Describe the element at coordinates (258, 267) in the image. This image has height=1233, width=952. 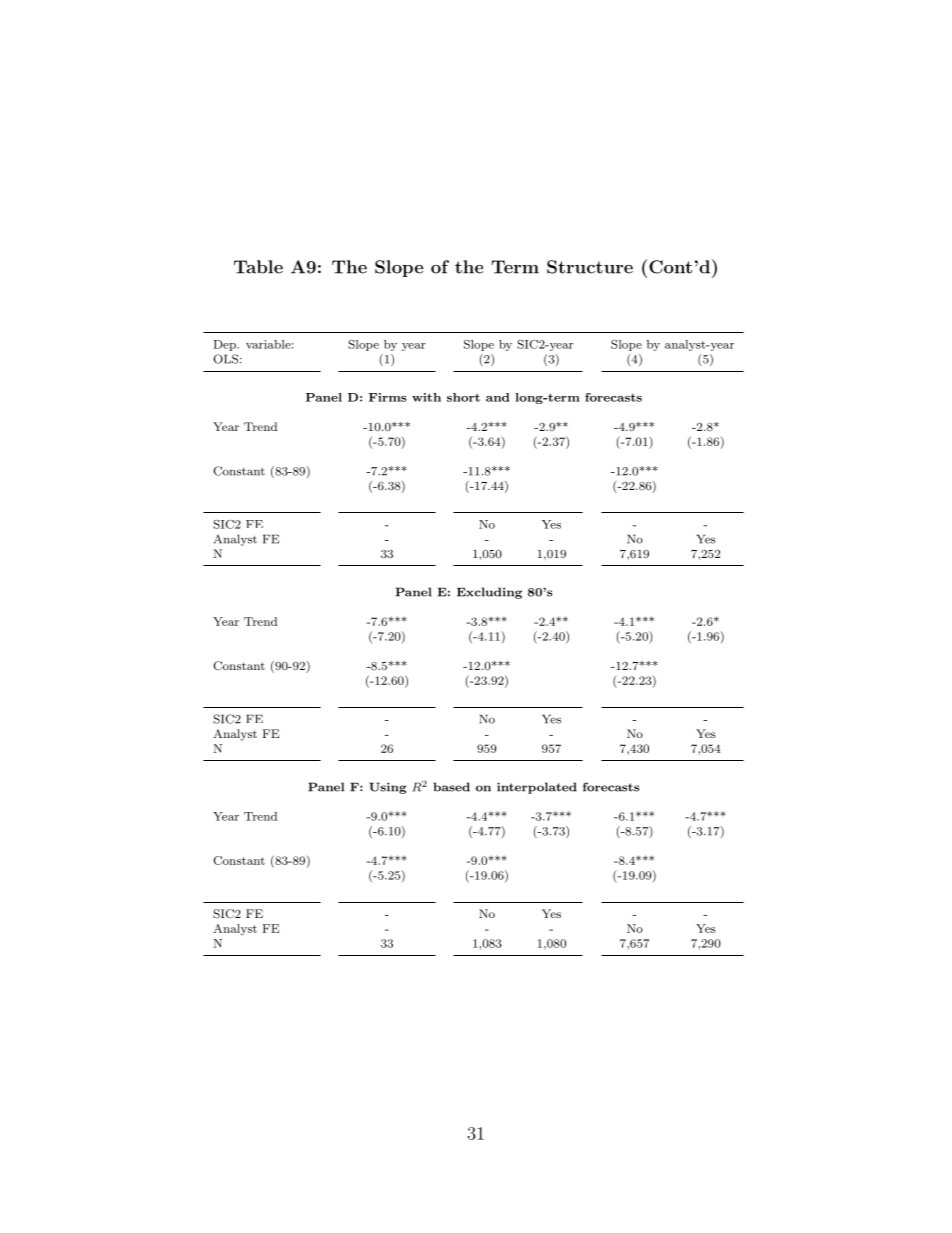
I see `Table` at that location.
